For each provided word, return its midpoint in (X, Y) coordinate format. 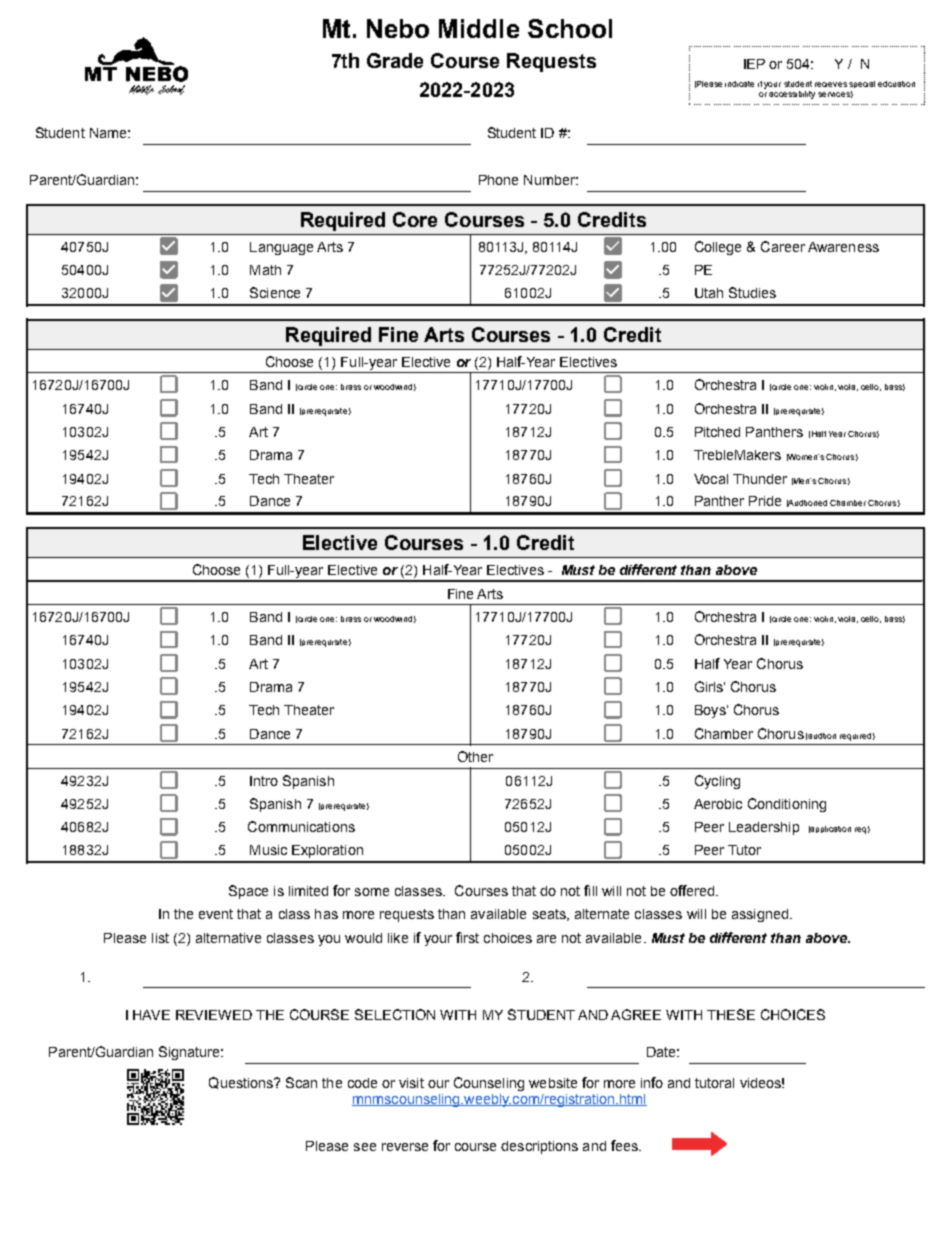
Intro (264, 781)
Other (475, 756)
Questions (242, 1083)
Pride (765, 501)
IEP (754, 64)
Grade (395, 60)
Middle (479, 28)
